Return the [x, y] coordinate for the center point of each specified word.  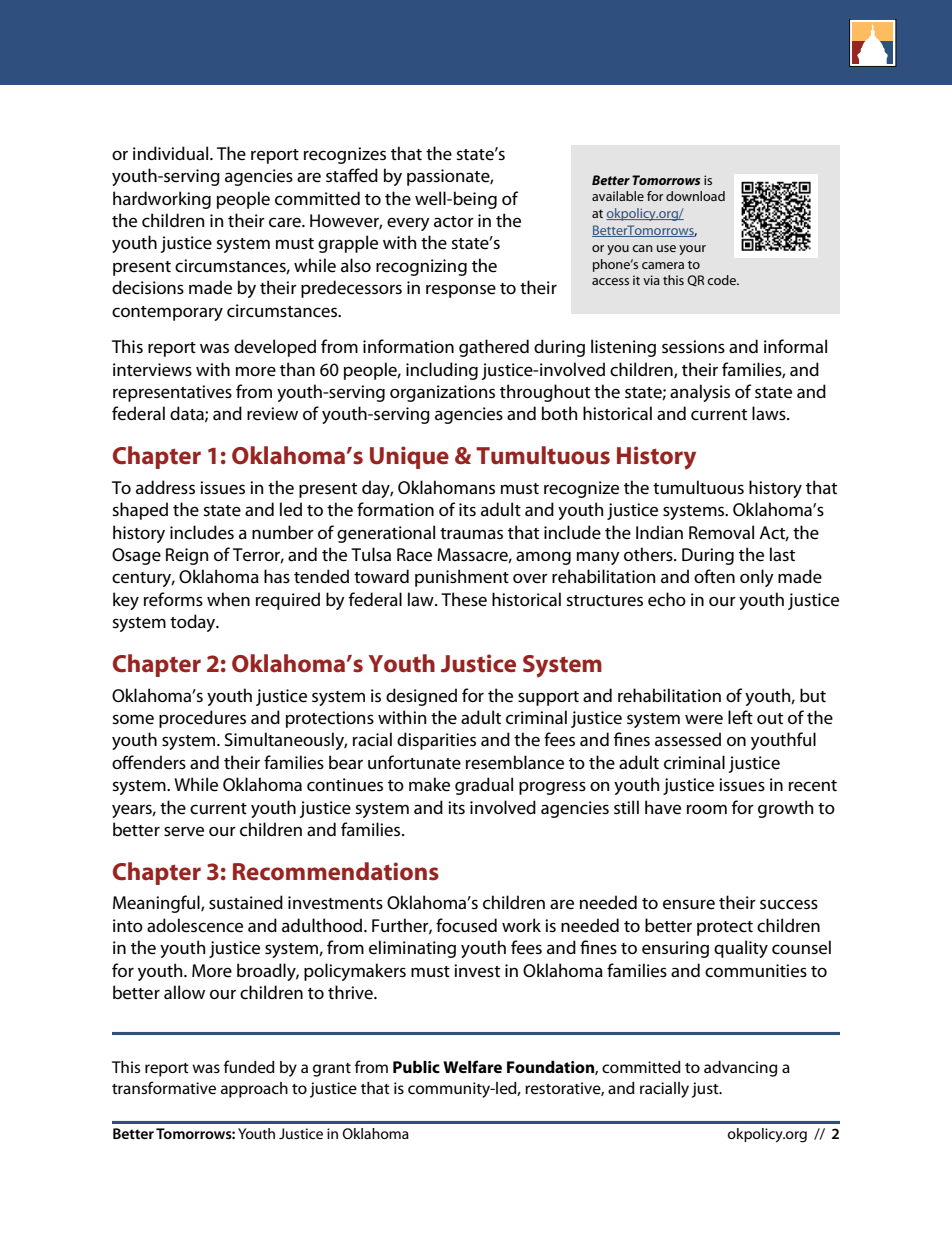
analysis [700, 393]
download [695, 196]
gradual [484, 786]
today [194, 623]
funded [249, 1066]
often [714, 576]
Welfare [472, 1066]
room [707, 809]
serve [184, 831]
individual [172, 153]
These [464, 599]
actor [454, 222]
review [272, 414]
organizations [442, 393]
